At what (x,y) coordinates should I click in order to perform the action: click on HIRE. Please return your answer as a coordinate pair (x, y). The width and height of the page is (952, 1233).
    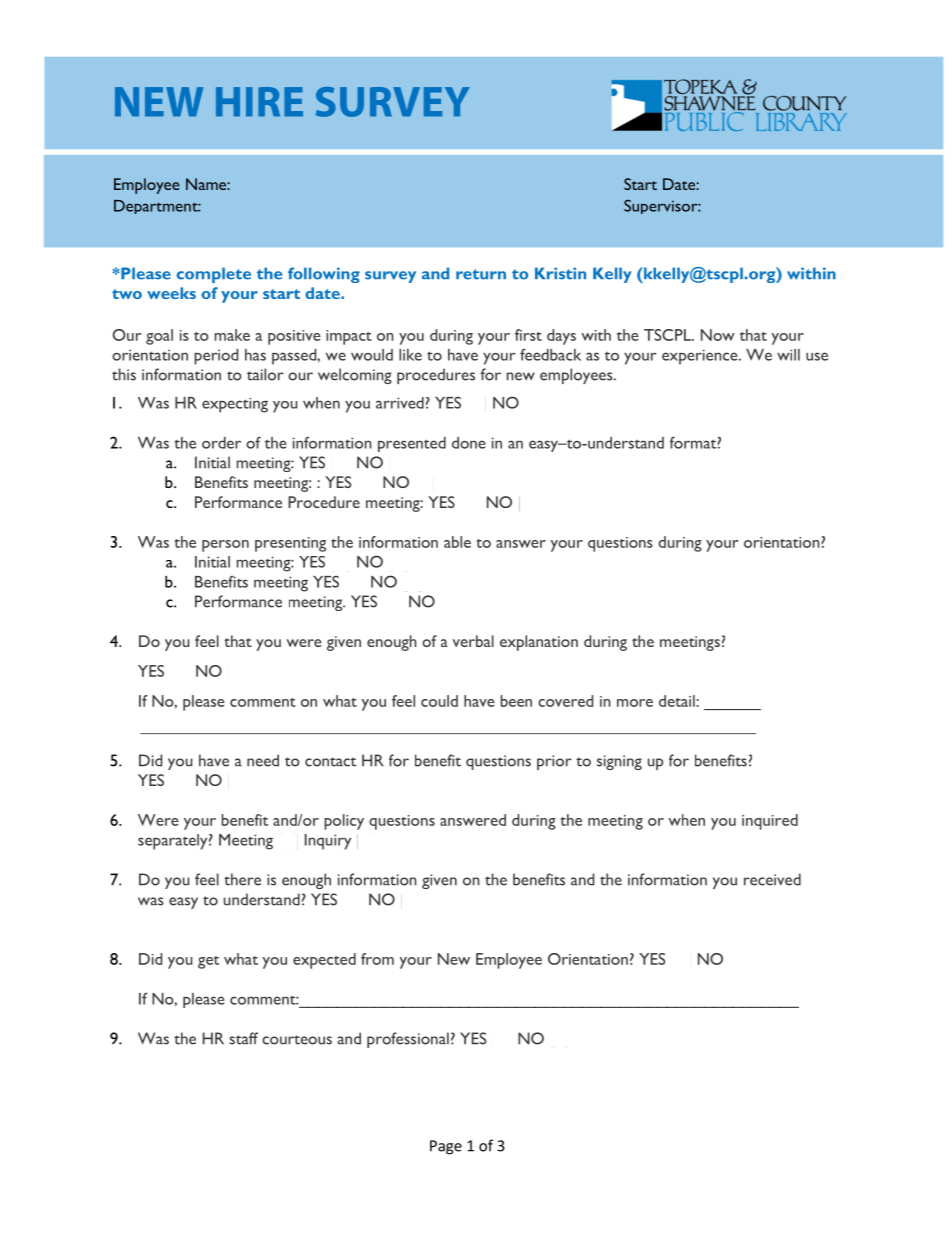
    Looking at the image, I should click on (259, 101).
